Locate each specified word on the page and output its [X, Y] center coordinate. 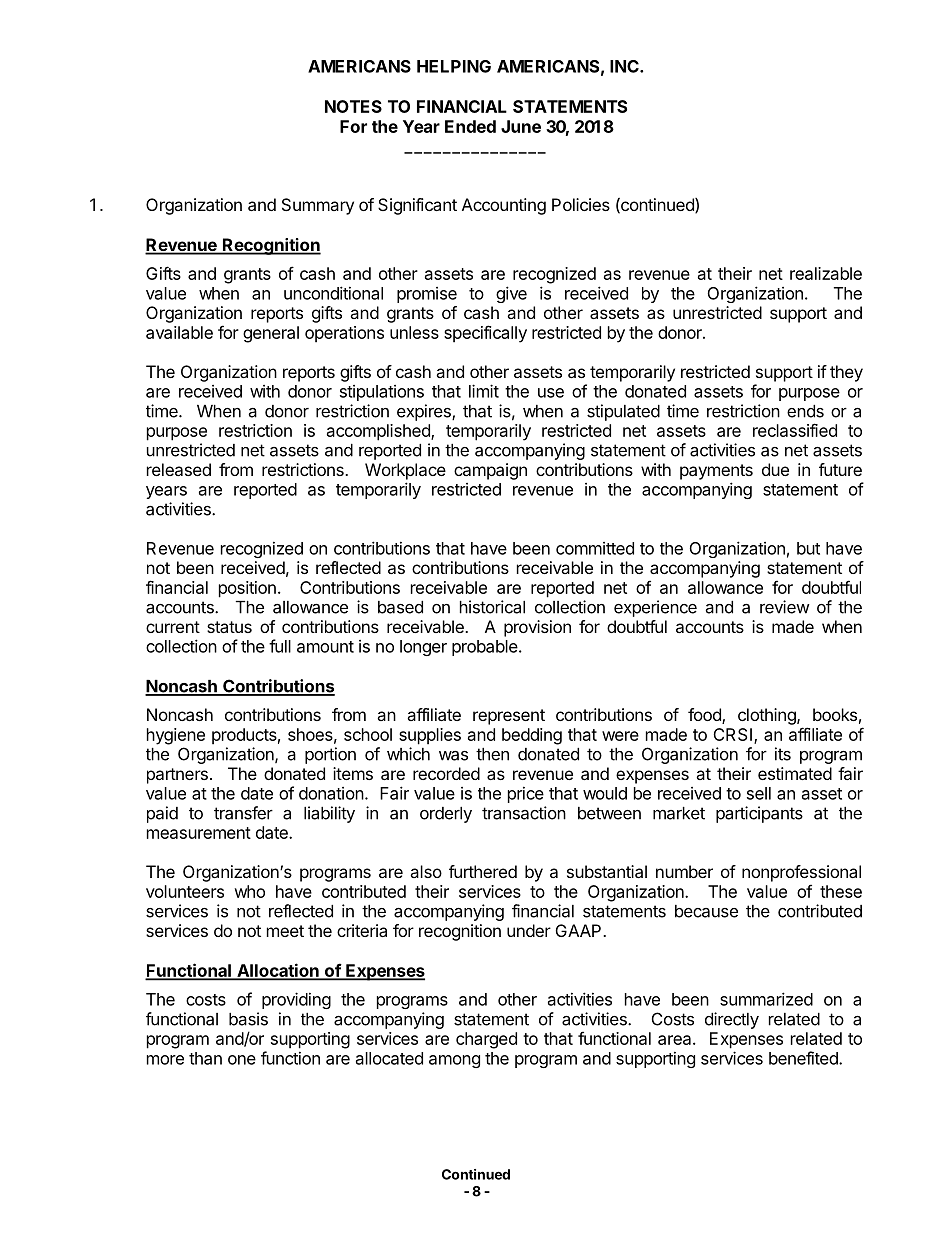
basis [248, 1019]
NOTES [353, 106]
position [247, 589]
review [785, 607]
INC [625, 66]
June [521, 126]
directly [732, 1020]
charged [486, 1040]
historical [492, 607]
